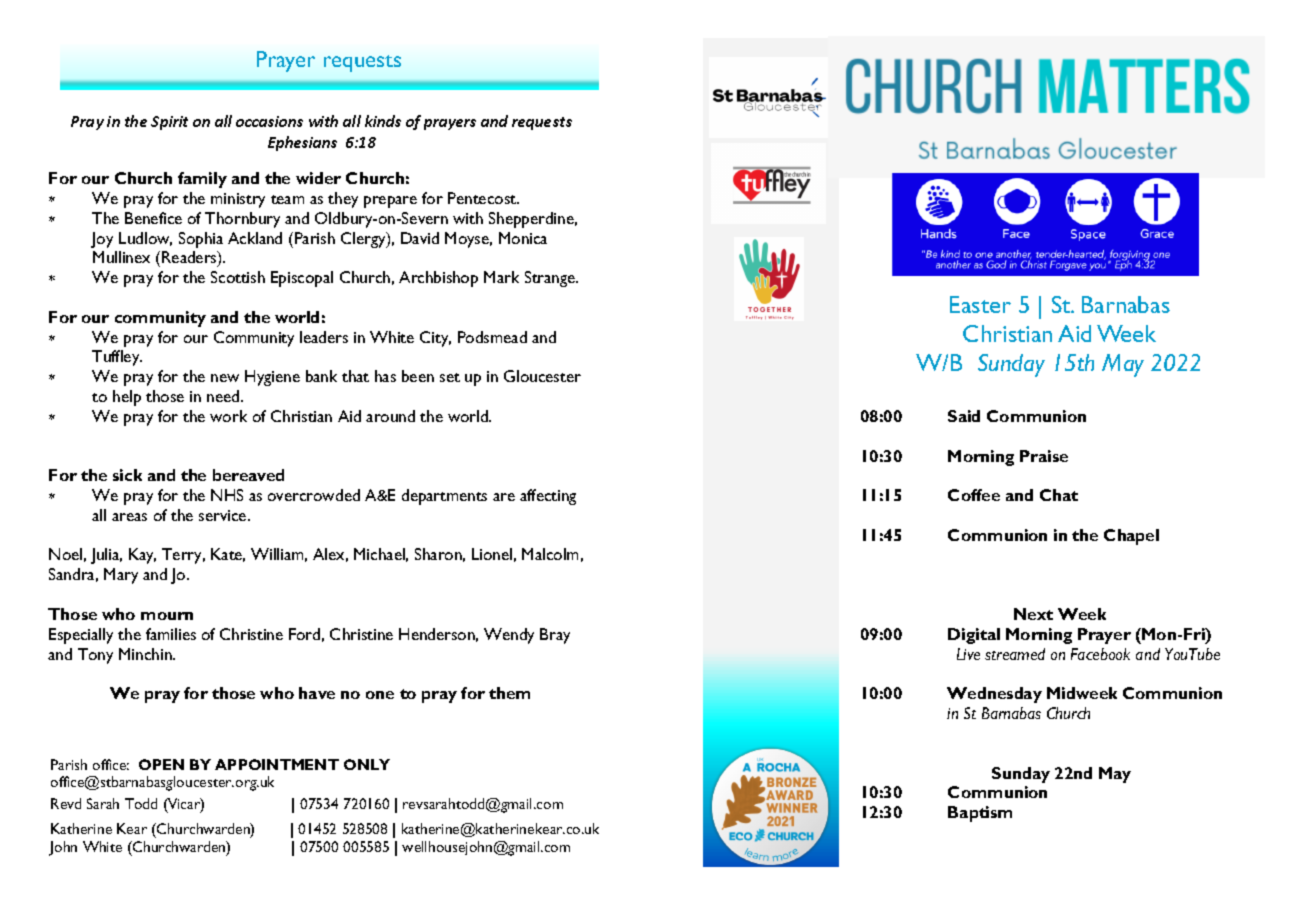  What do you see at coordinates (980, 814) in the screenshot?
I see `Baptism` at bounding box center [980, 814].
